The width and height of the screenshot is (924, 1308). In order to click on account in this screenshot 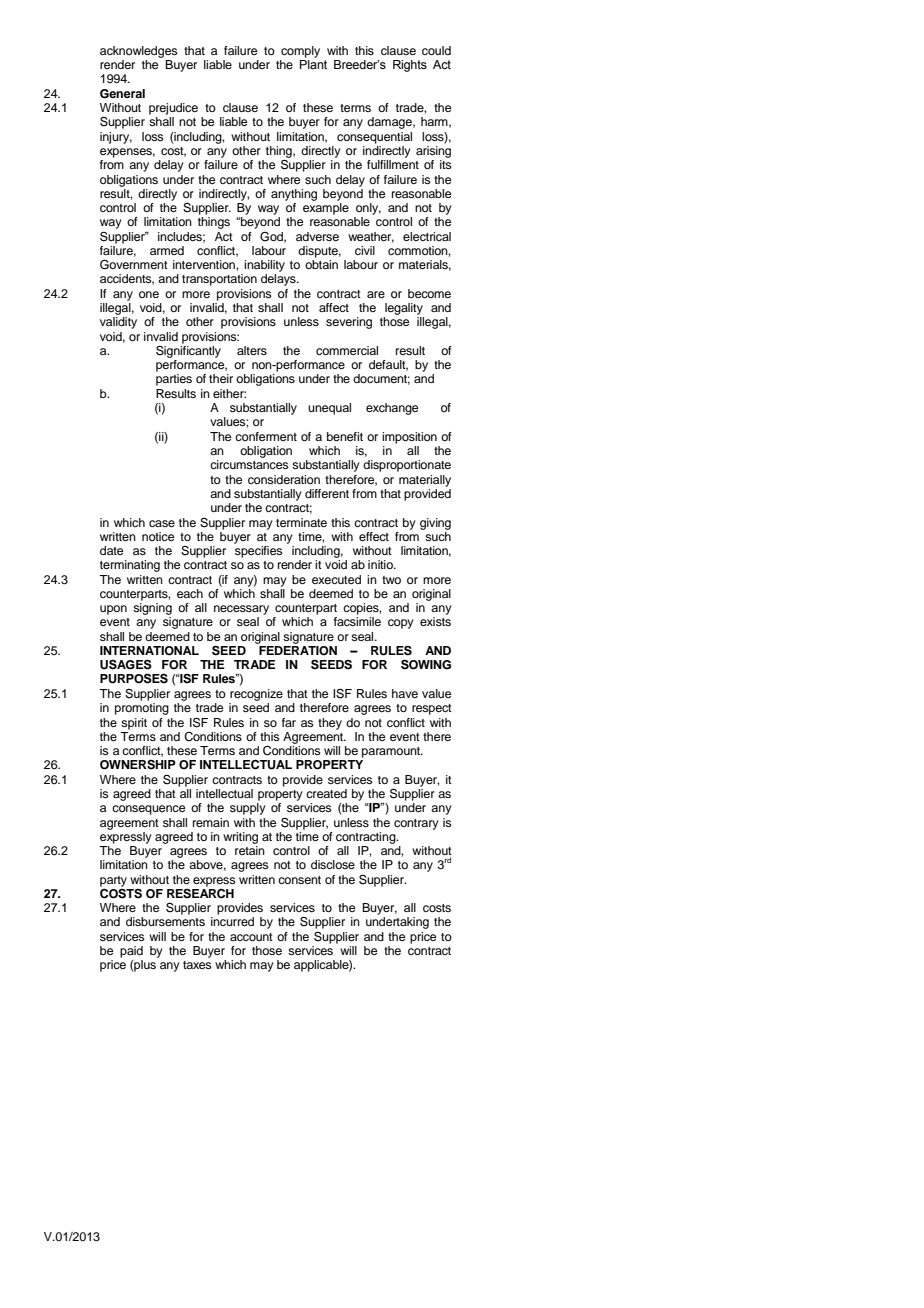, I will do `click(251, 937)`.
